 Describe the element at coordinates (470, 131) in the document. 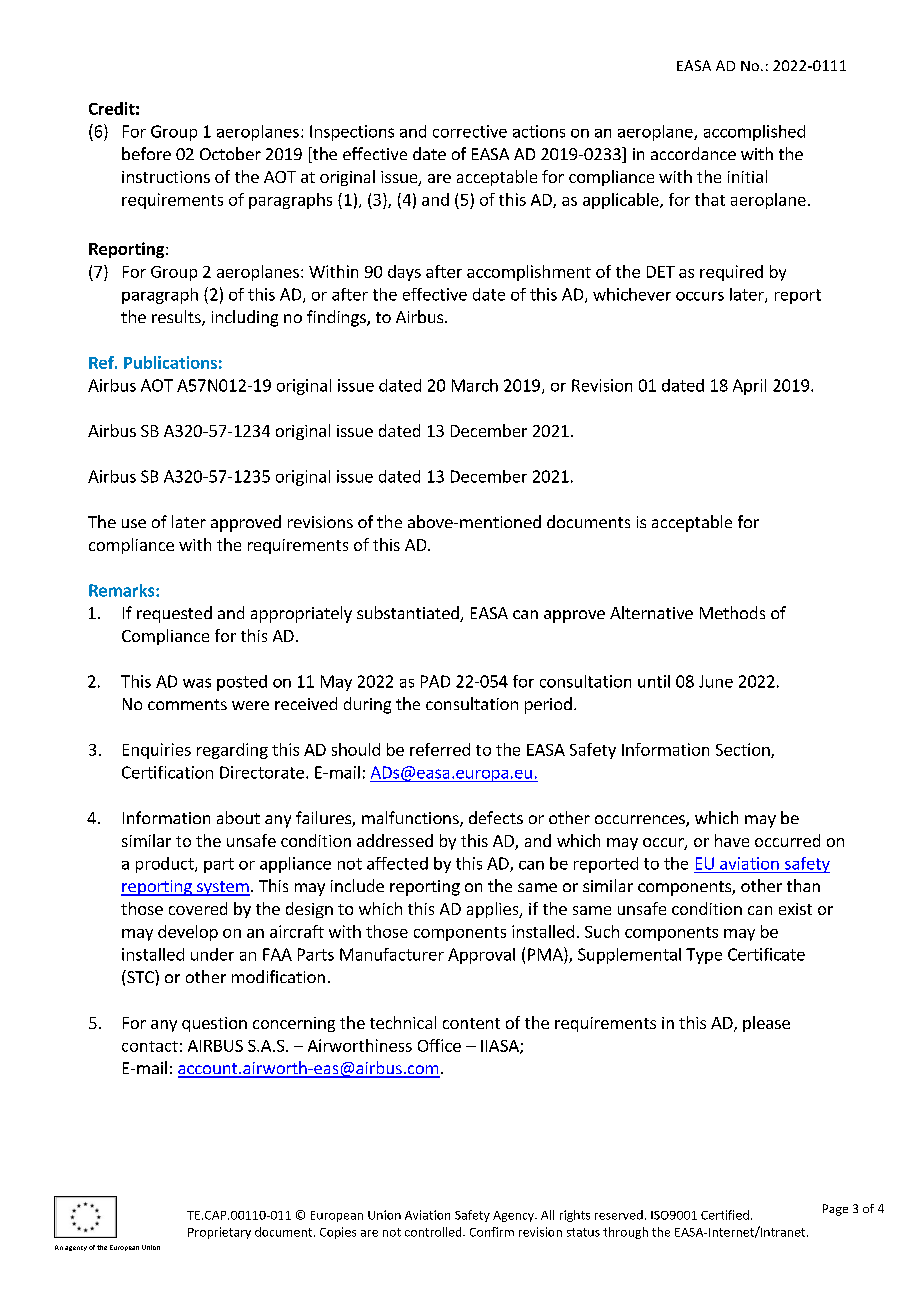

I see `corrective` at that location.
